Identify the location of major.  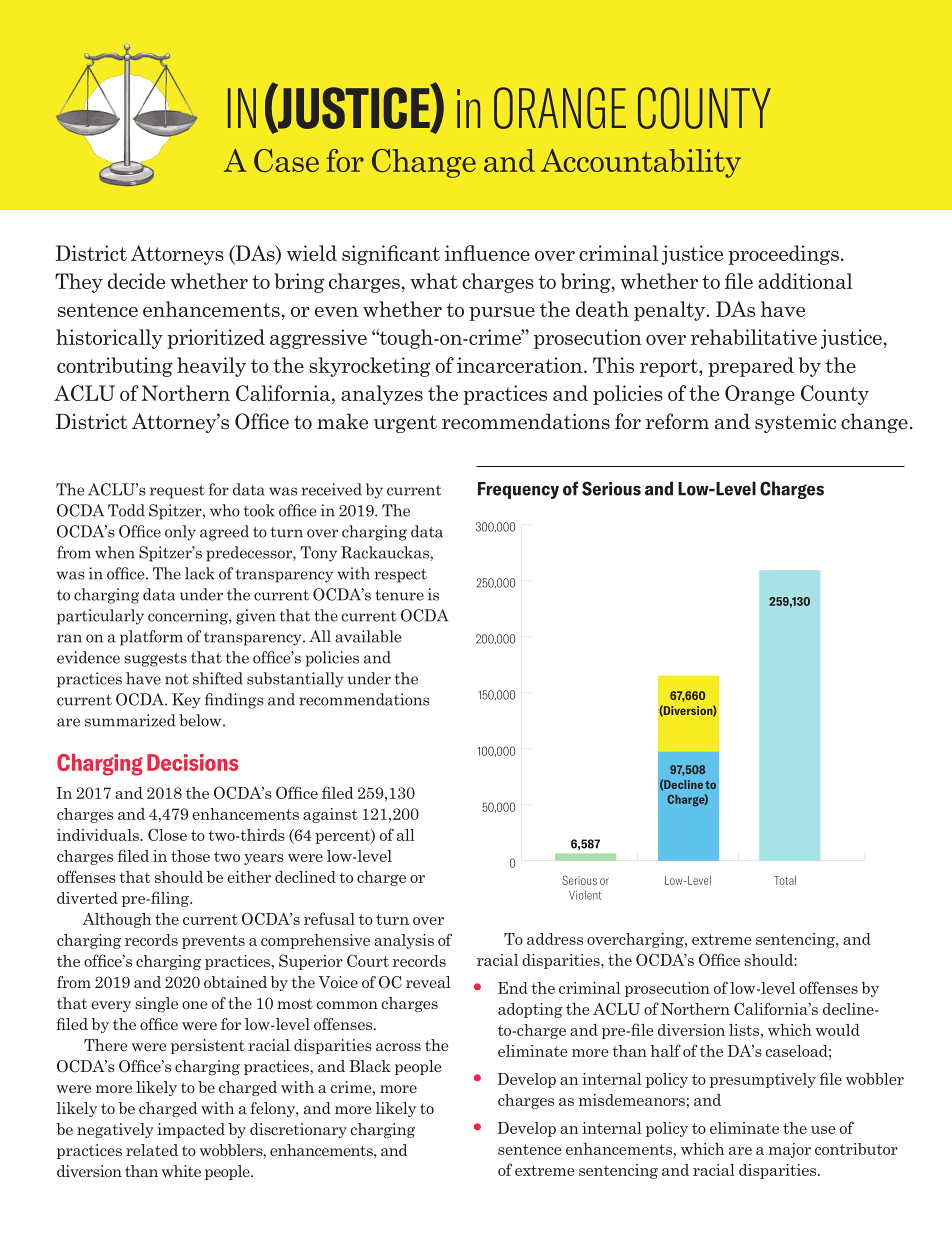
(790, 1150).
